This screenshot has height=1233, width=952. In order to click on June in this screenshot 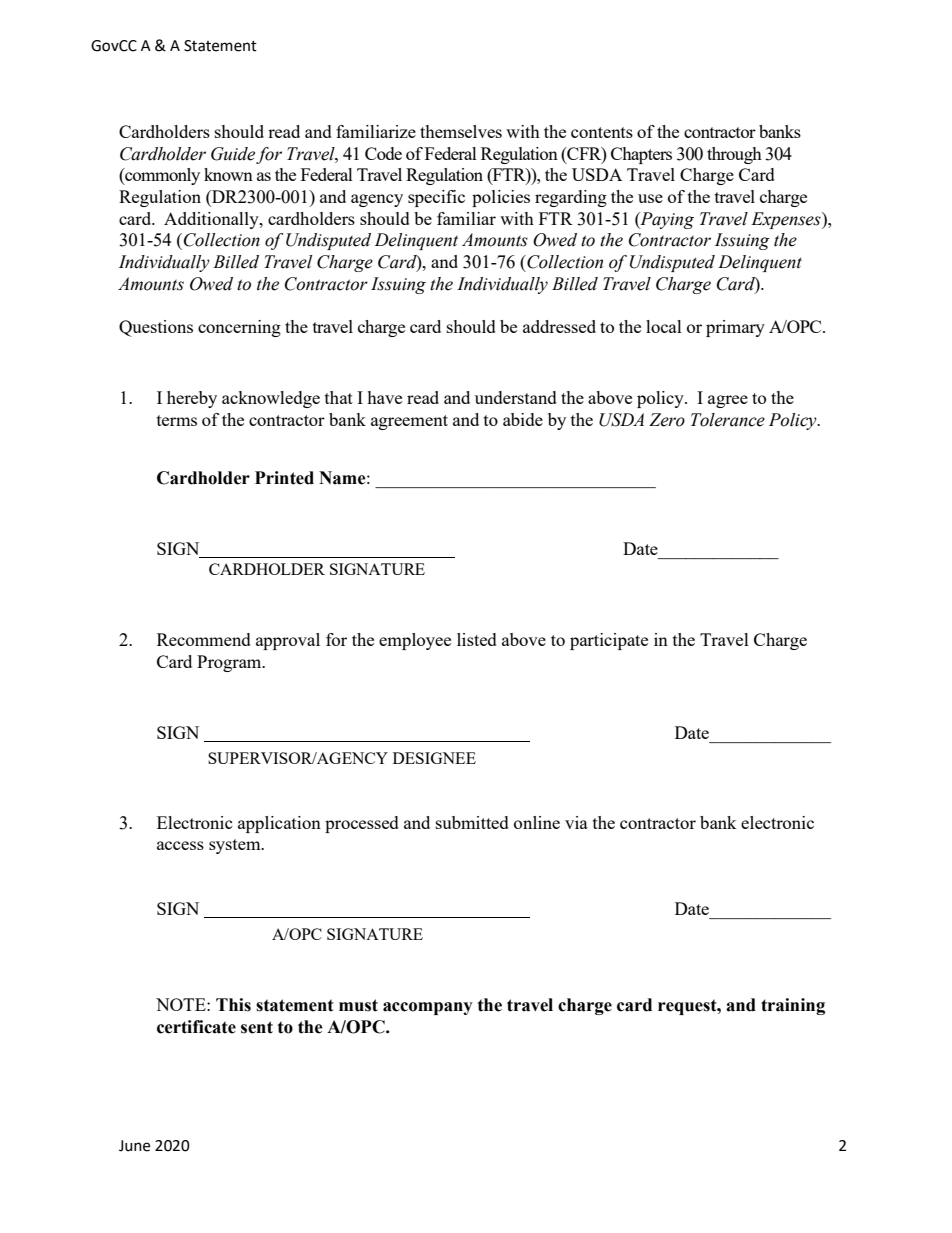, I will do `click(134, 1146)`.
